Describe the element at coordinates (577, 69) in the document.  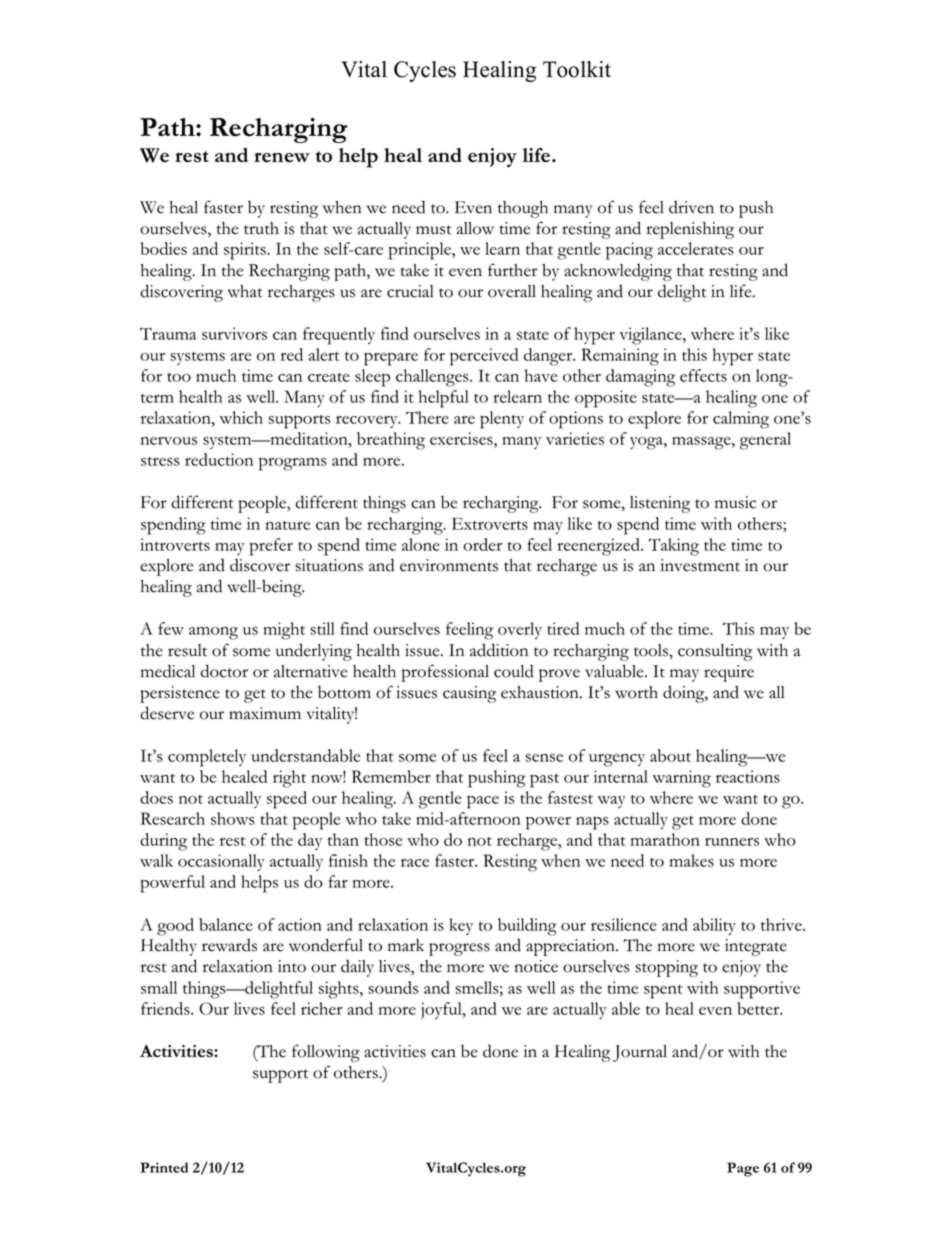
I see `Toolkit` at that location.
